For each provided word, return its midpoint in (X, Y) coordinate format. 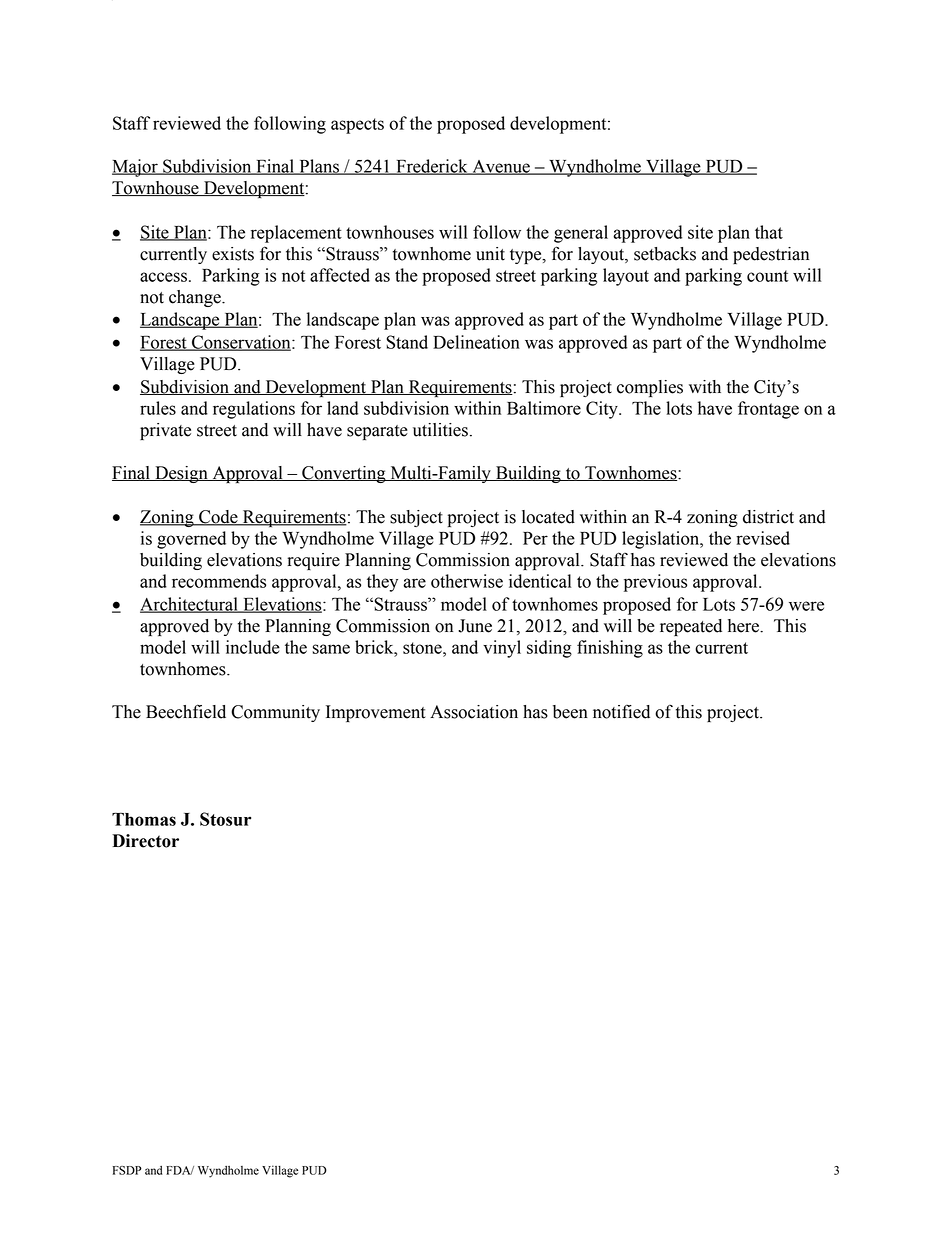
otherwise (467, 581)
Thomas (144, 819)
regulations (254, 410)
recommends (219, 581)
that (769, 232)
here (744, 626)
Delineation (476, 342)
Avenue (501, 167)
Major (136, 168)
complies (650, 388)
